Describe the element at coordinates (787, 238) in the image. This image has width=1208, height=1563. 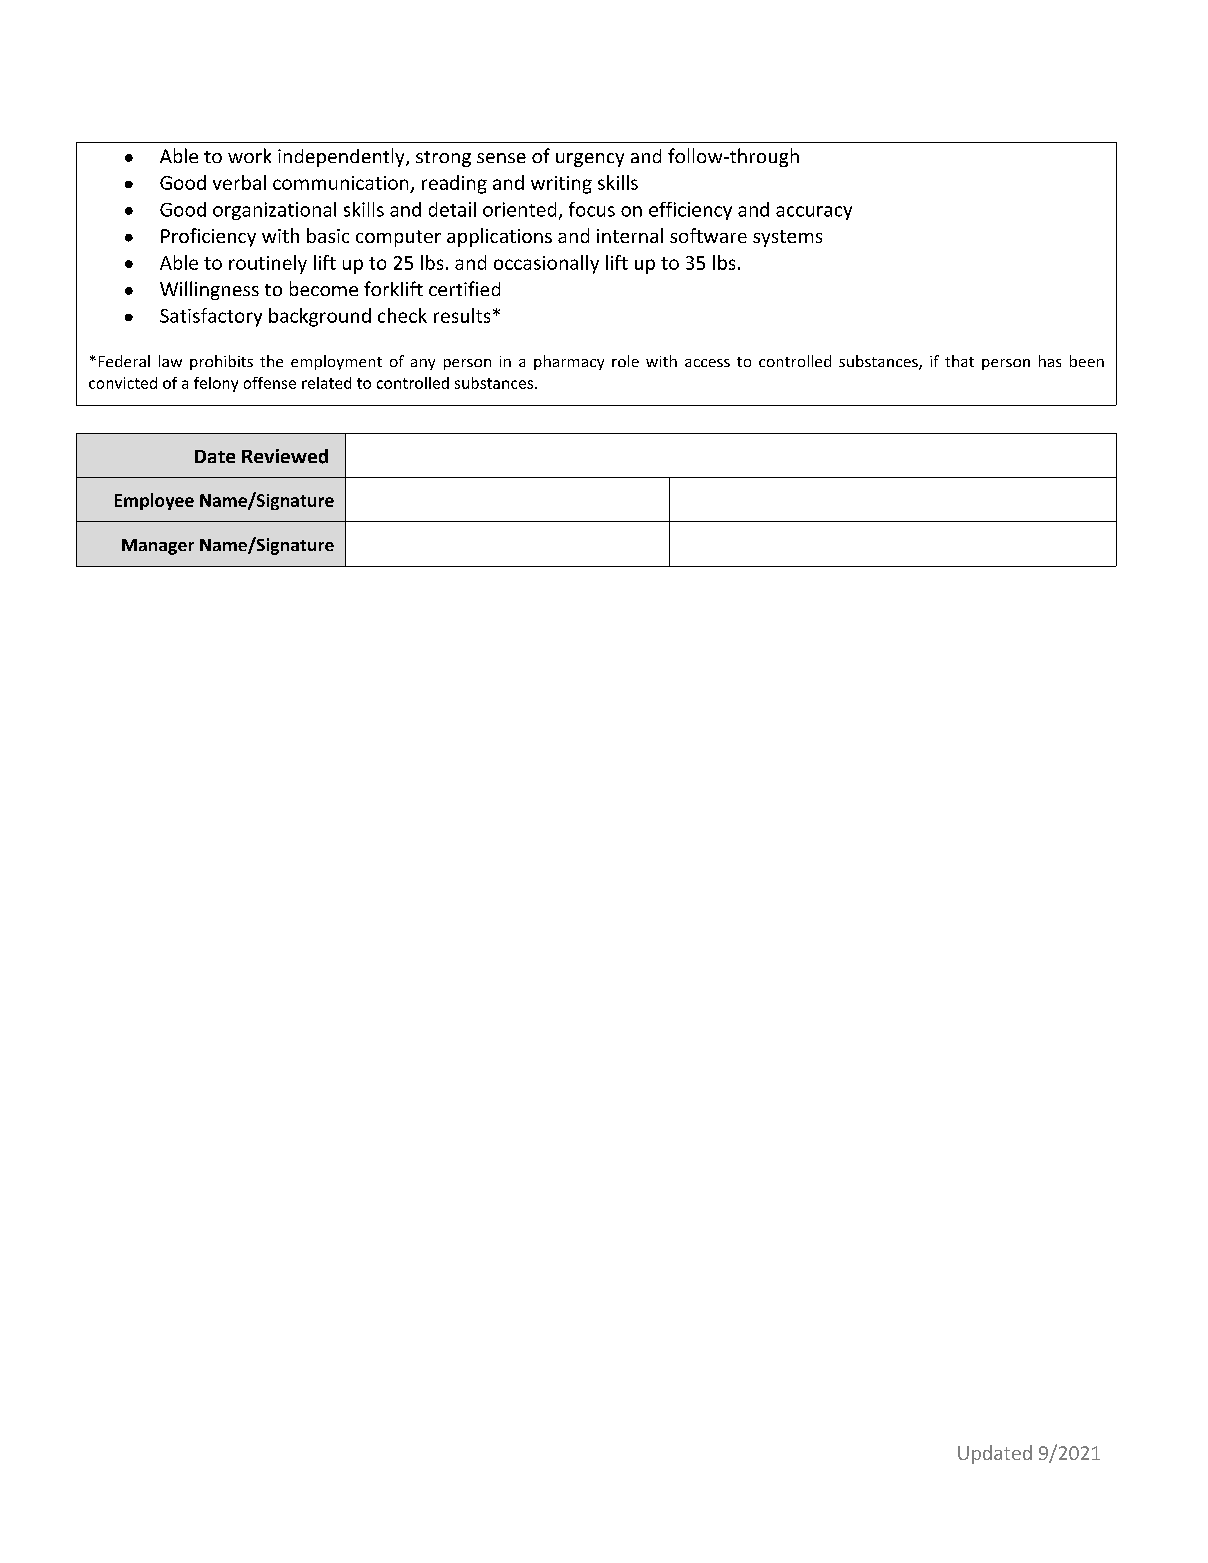
I see `systems` at that location.
